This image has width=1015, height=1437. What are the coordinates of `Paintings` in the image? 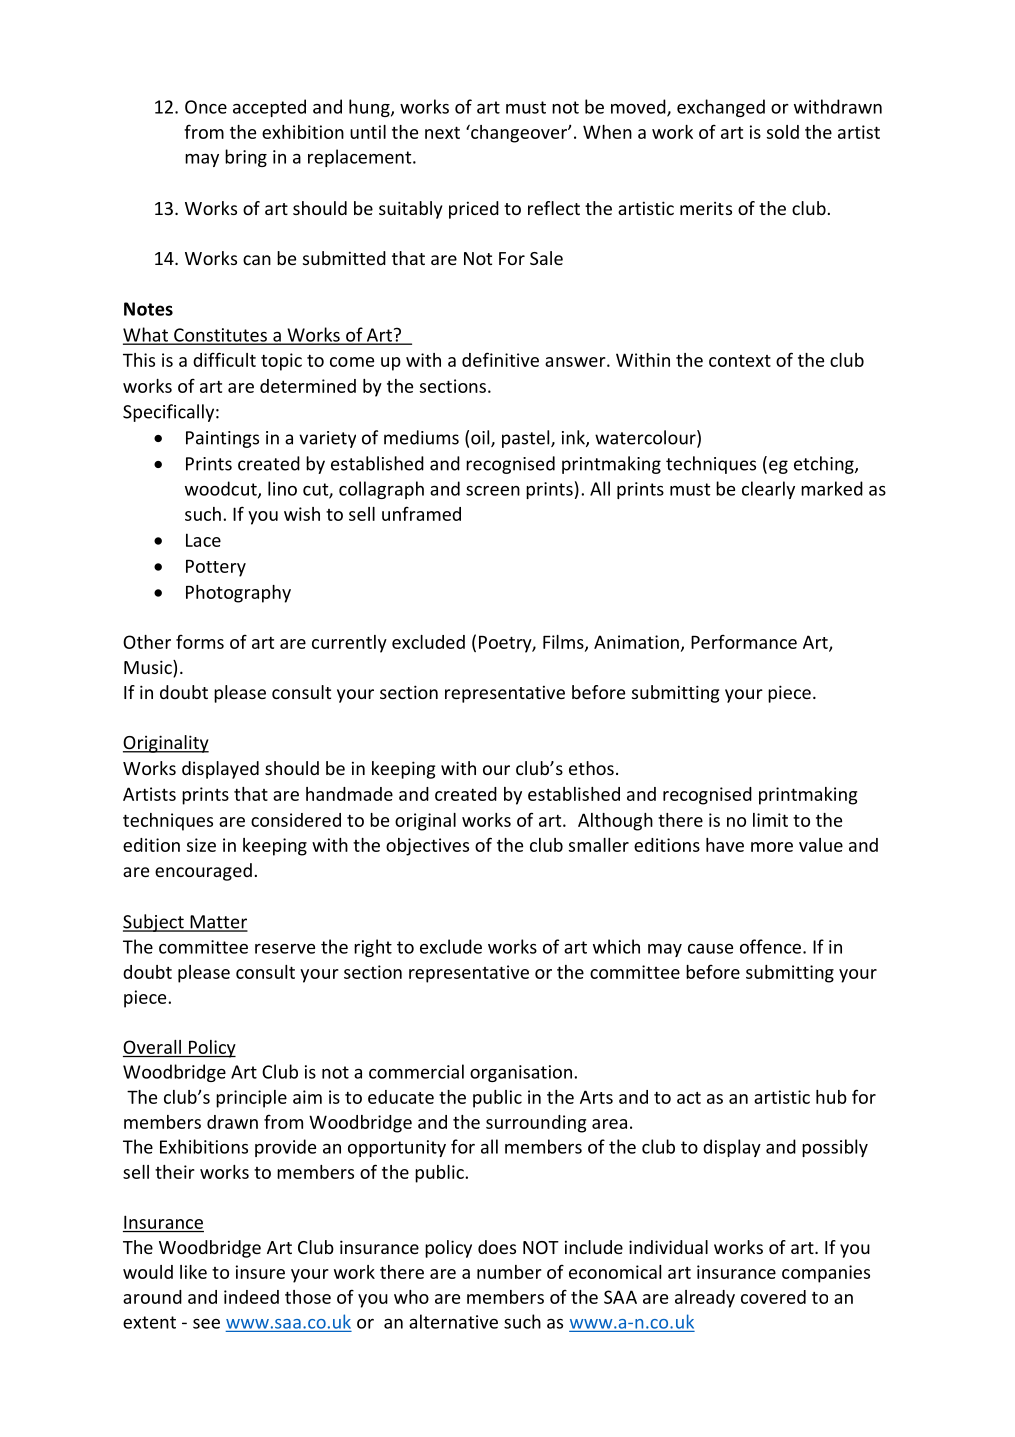 It's located at (222, 439).
